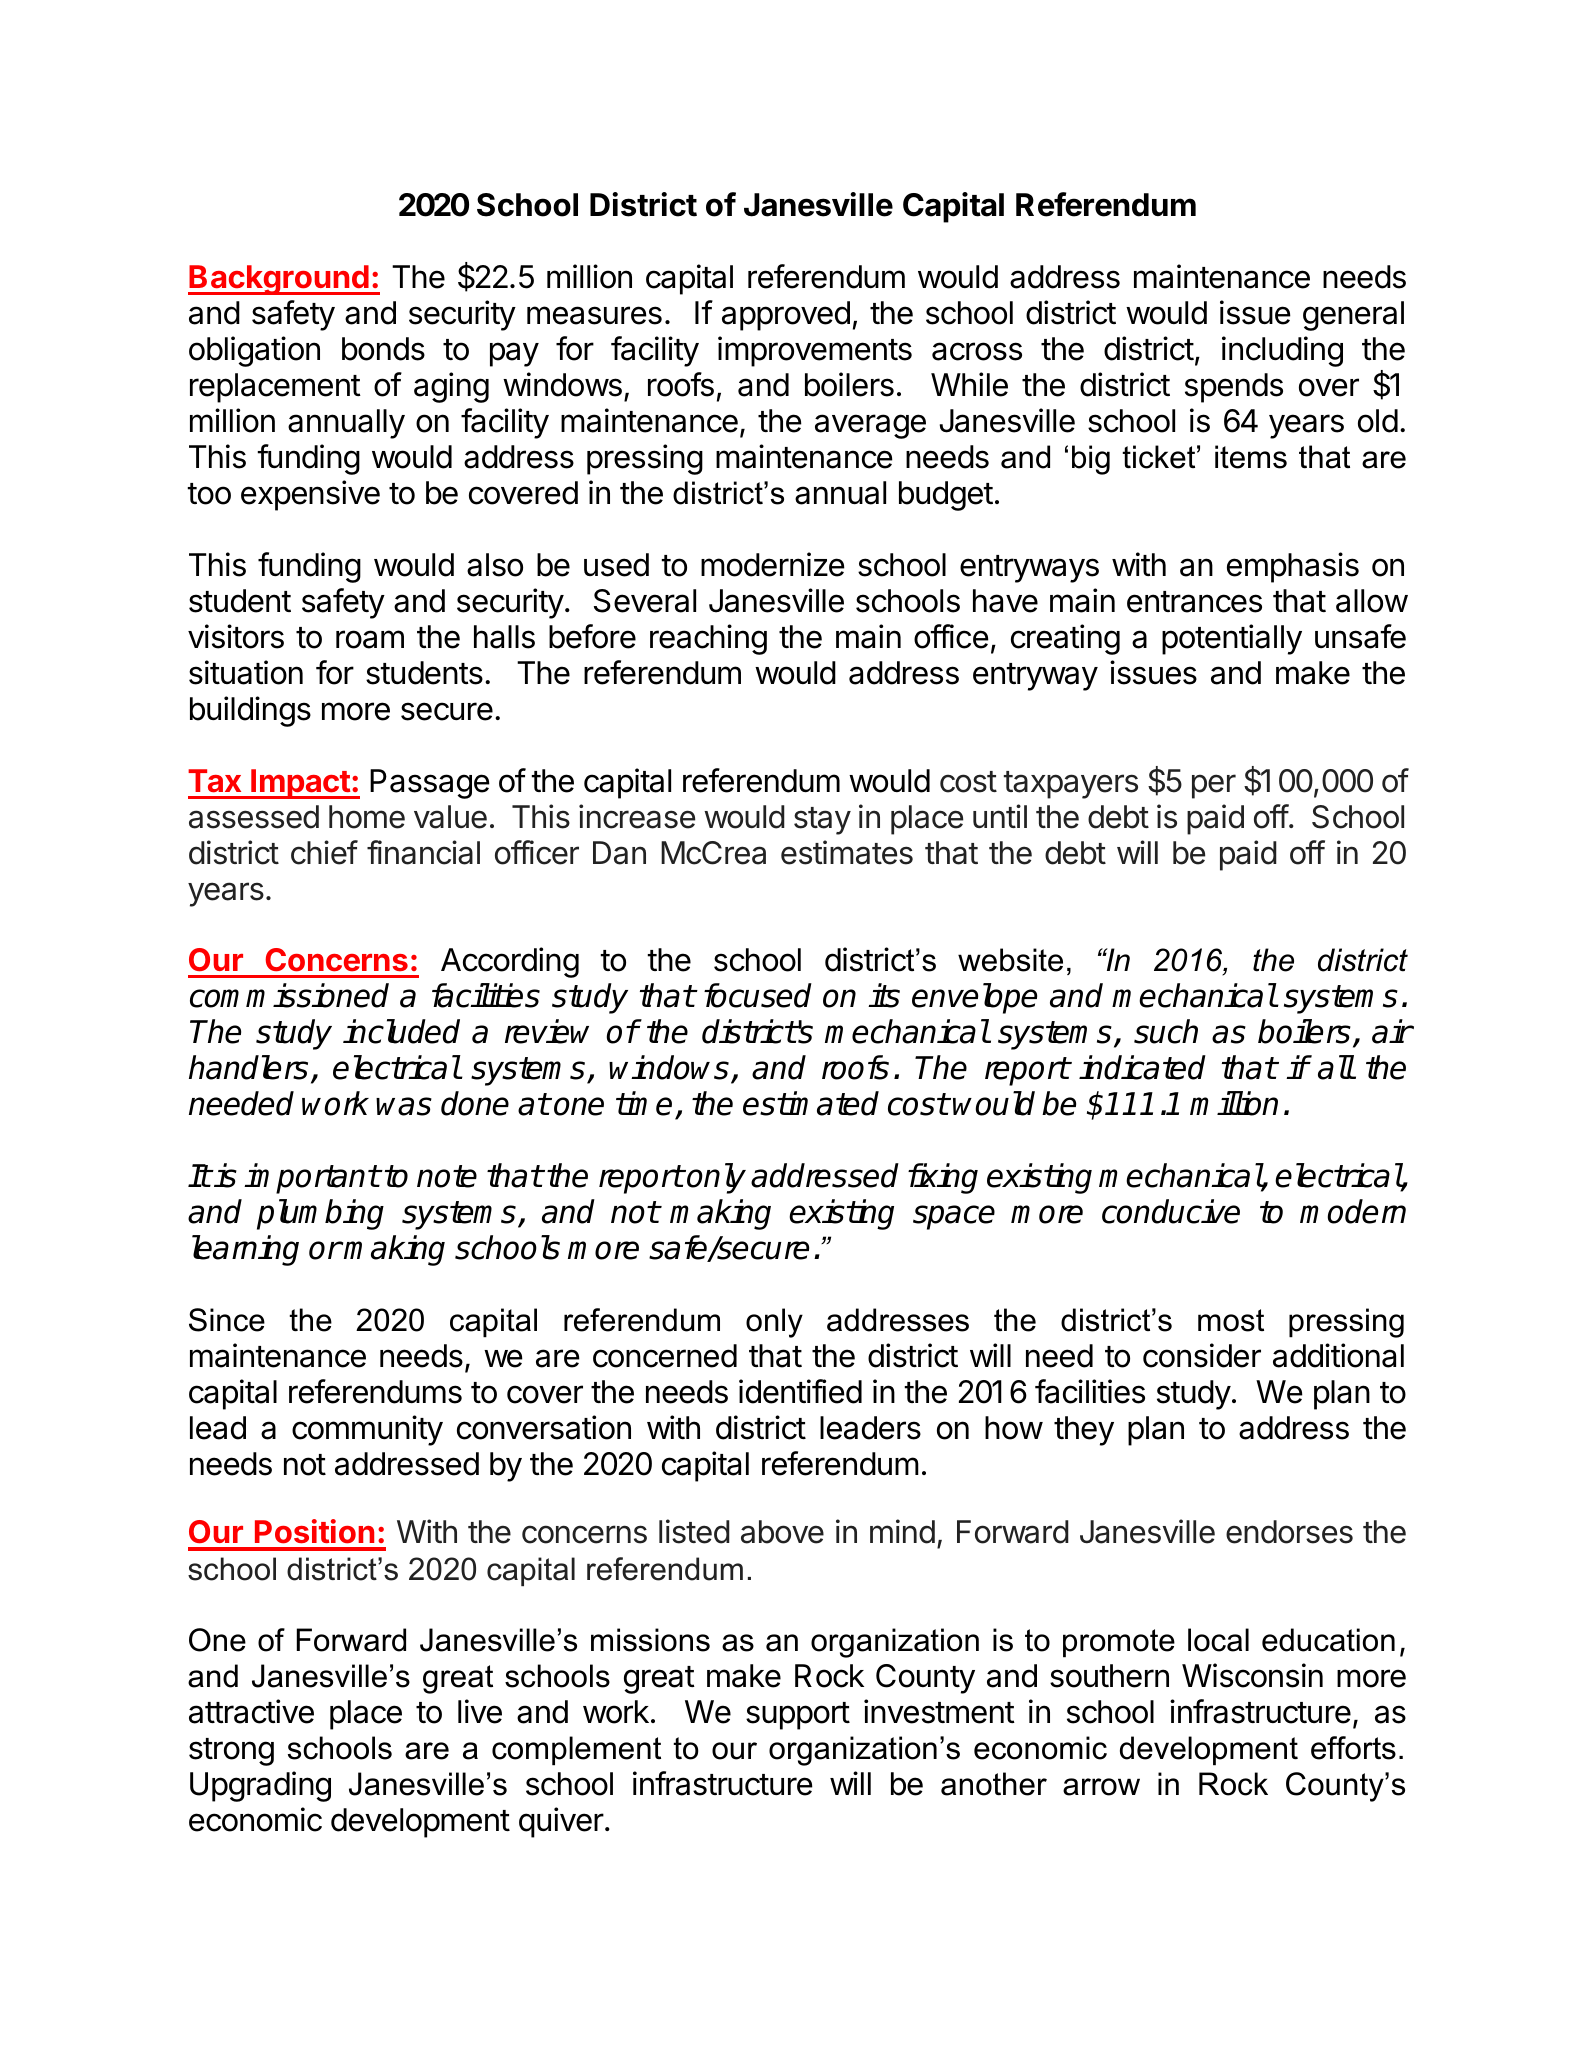 Image resolution: width=1594 pixels, height=2063 pixels. What do you see at coordinates (251, 1711) in the screenshot?
I see `attractive` at bounding box center [251, 1711].
